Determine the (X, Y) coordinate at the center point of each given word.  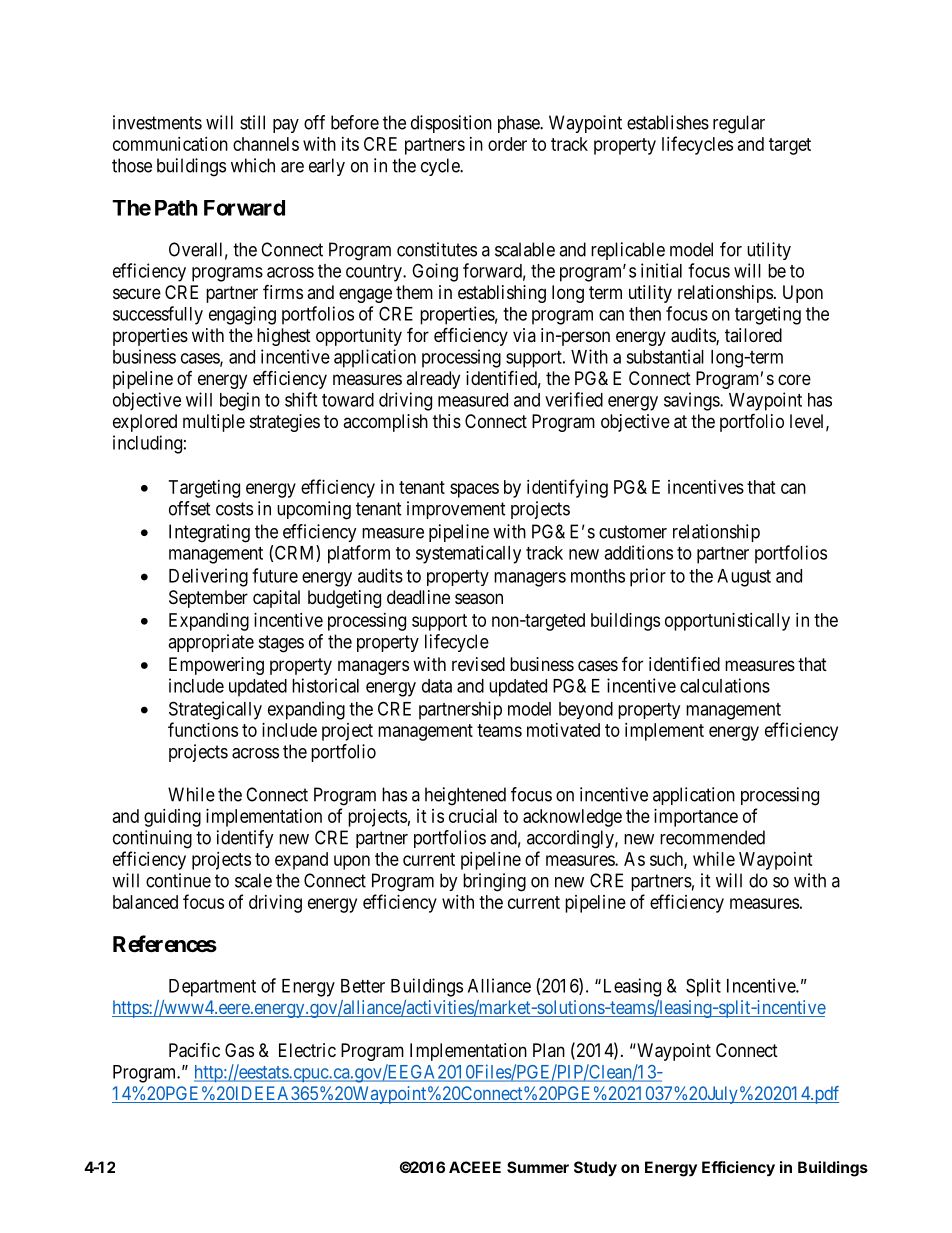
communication (170, 144)
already (433, 380)
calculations (725, 685)
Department (212, 988)
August (744, 578)
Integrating (209, 533)
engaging (242, 315)
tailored (753, 335)
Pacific (194, 1050)
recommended (712, 837)
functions (203, 729)
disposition (451, 124)
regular (739, 124)
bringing (494, 882)
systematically (468, 554)
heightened (465, 796)
